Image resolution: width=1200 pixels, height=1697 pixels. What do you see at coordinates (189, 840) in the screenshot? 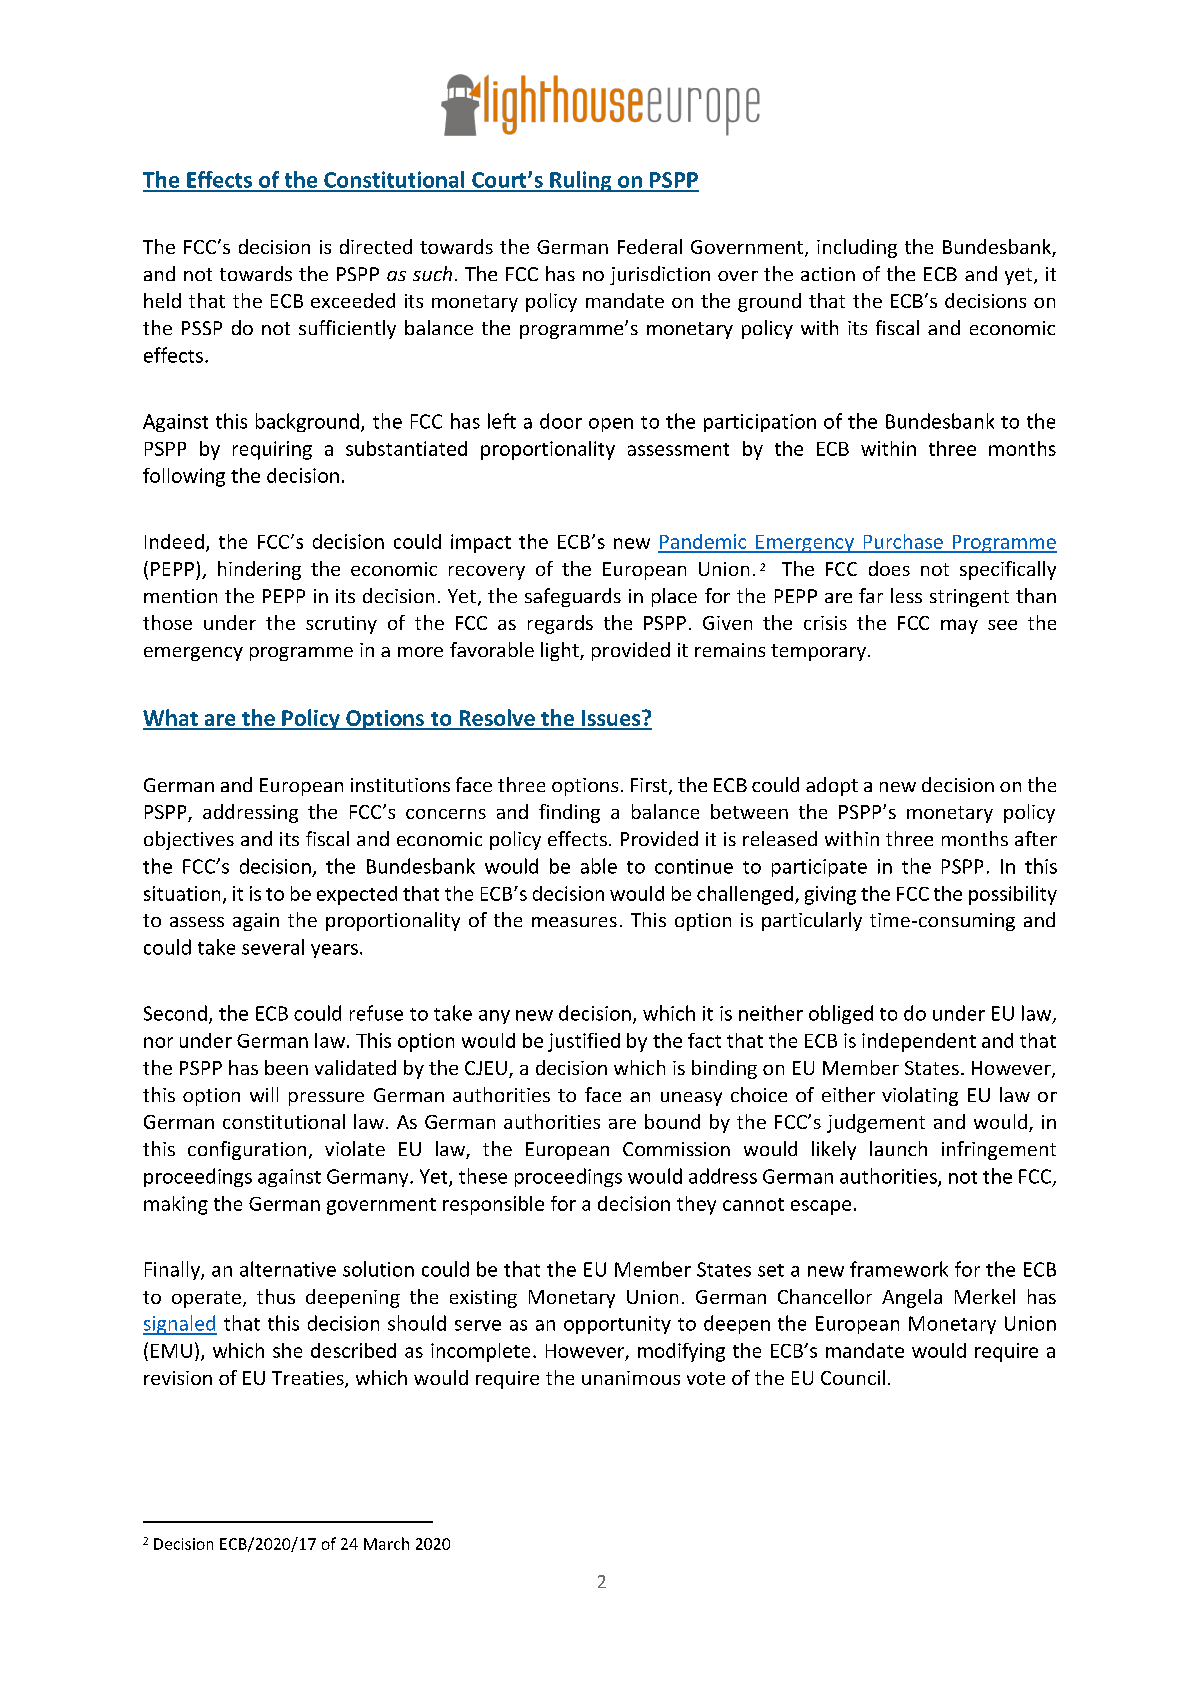
I see `objectives` at bounding box center [189, 840].
